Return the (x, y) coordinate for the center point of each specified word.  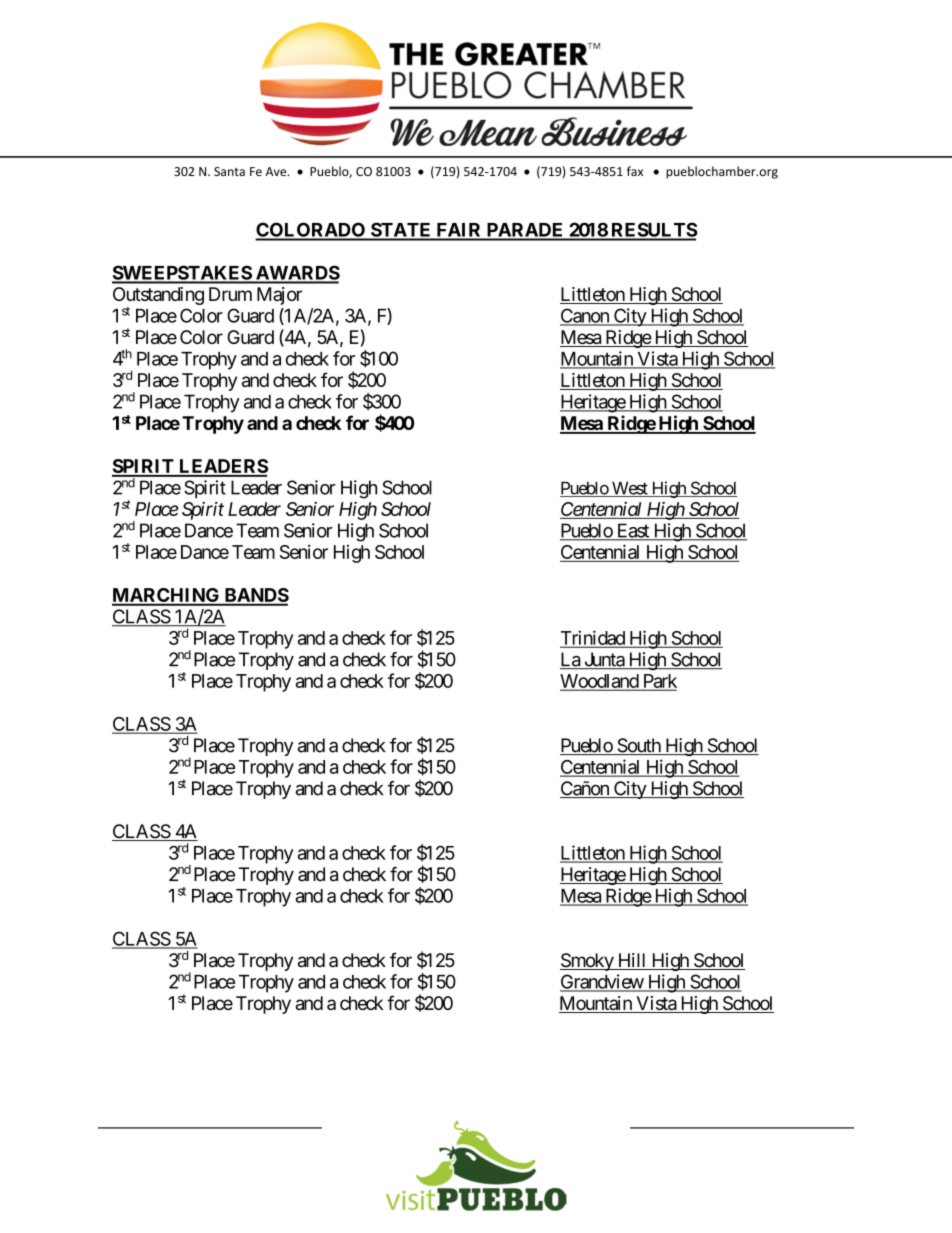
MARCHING (167, 596)
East (632, 531)
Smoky (587, 962)
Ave (277, 171)
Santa (229, 171)
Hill (632, 960)
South (638, 746)
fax (635, 171)
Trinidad (593, 638)
